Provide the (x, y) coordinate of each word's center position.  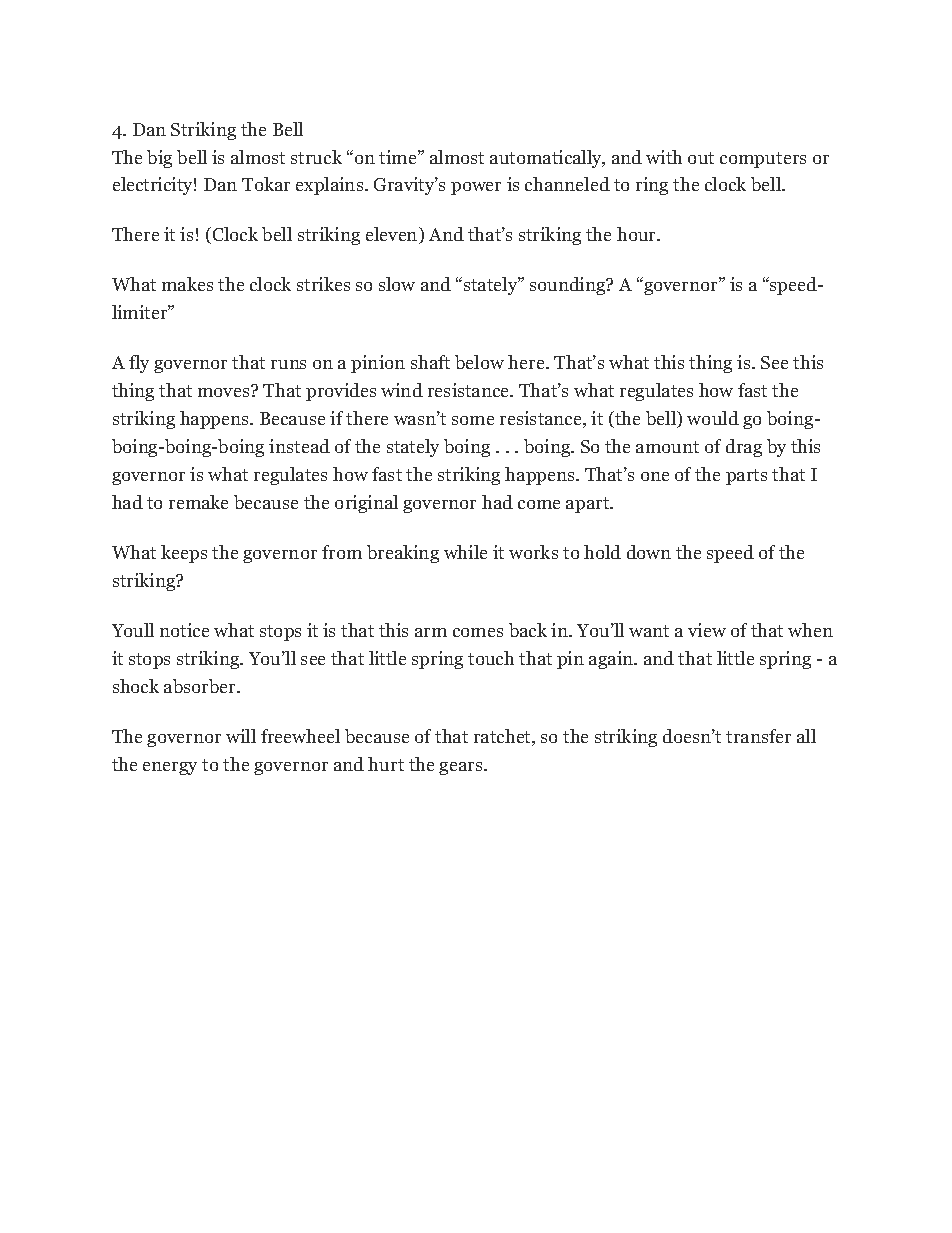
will (241, 736)
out (701, 158)
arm (431, 632)
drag (744, 448)
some (473, 420)
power (476, 188)
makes (187, 284)
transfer (758, 736)
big (159, 159)
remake (198, 502)
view (707, 630)
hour (638, 234)
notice (184, 630)
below (479, 362)
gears (462, 768)
